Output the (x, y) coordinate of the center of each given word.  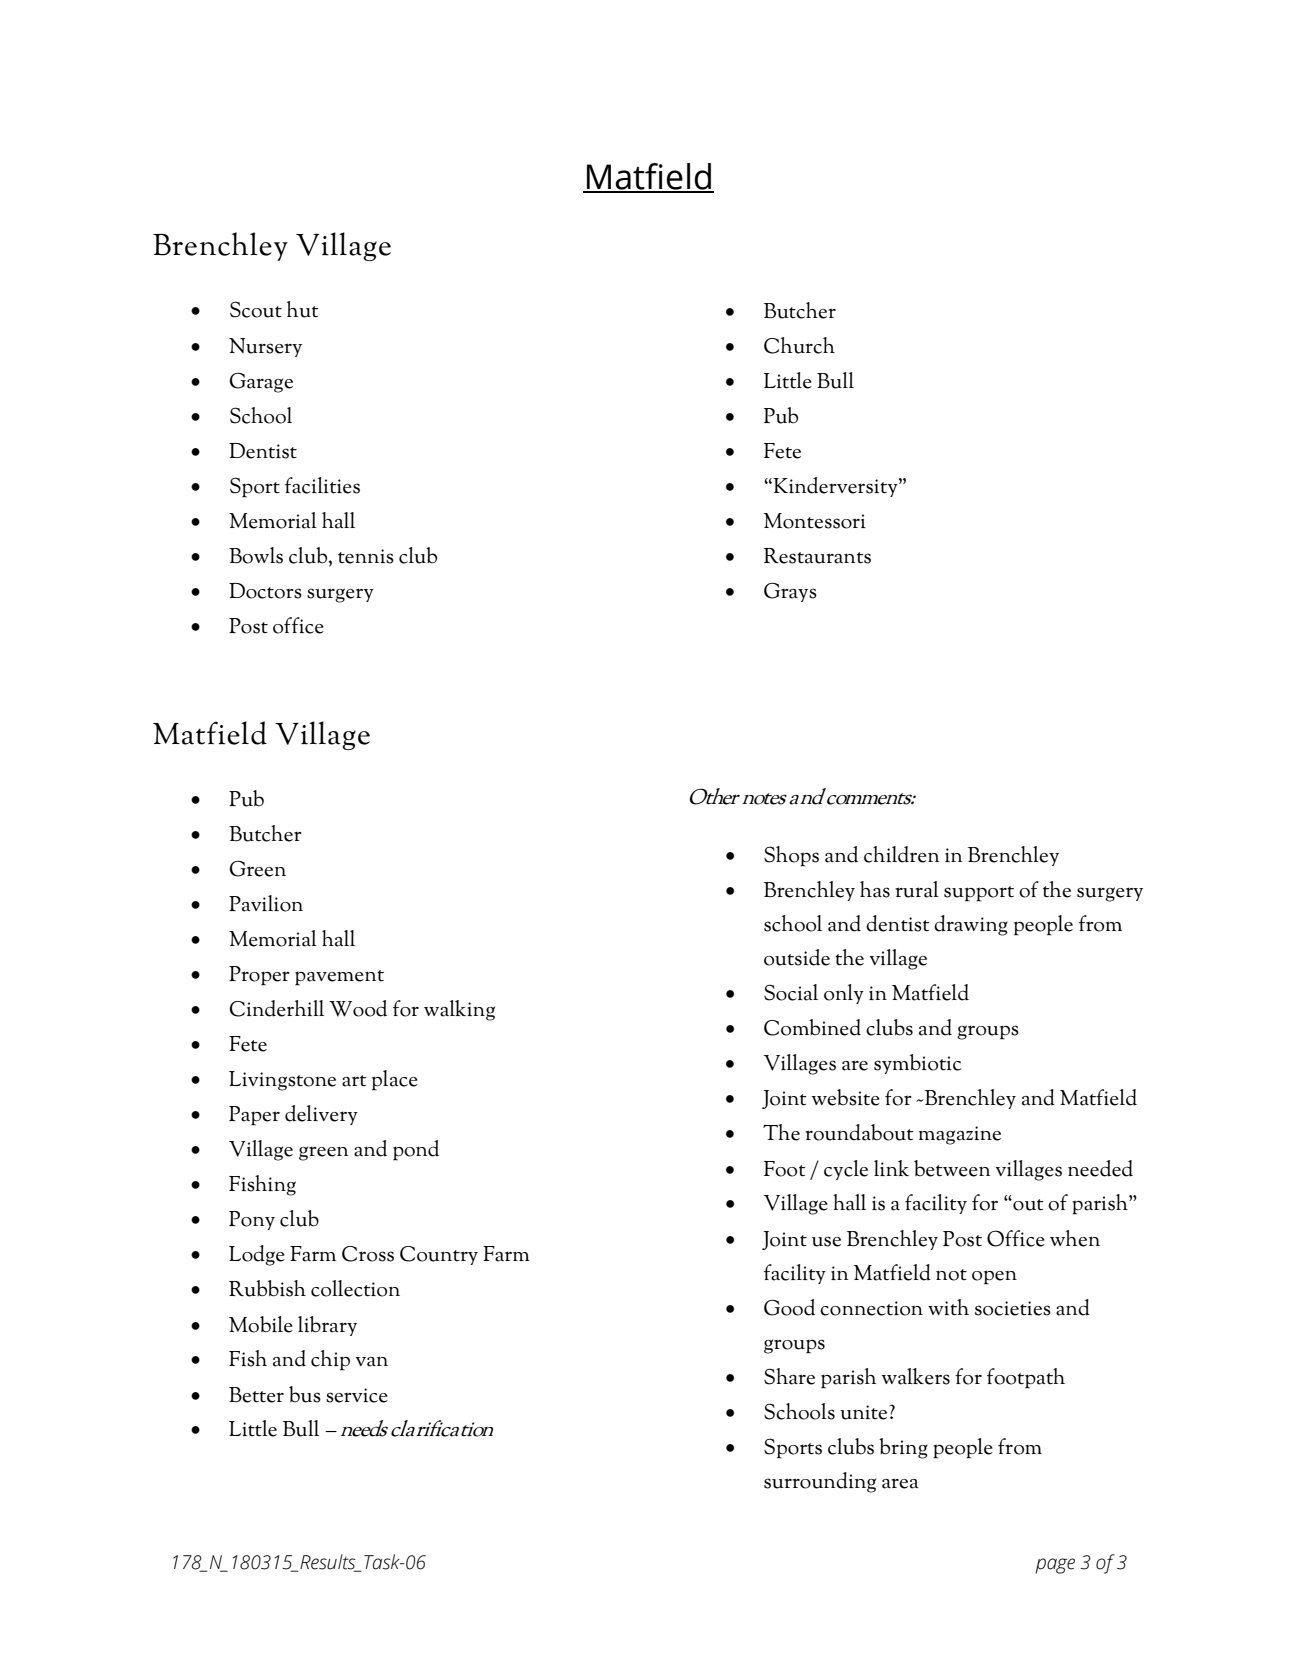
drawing (971, 925)
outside (797, 957)
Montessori (815, 521)
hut (302, 309)
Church (799, 345)
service (357, 1395)
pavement (339, 978)
